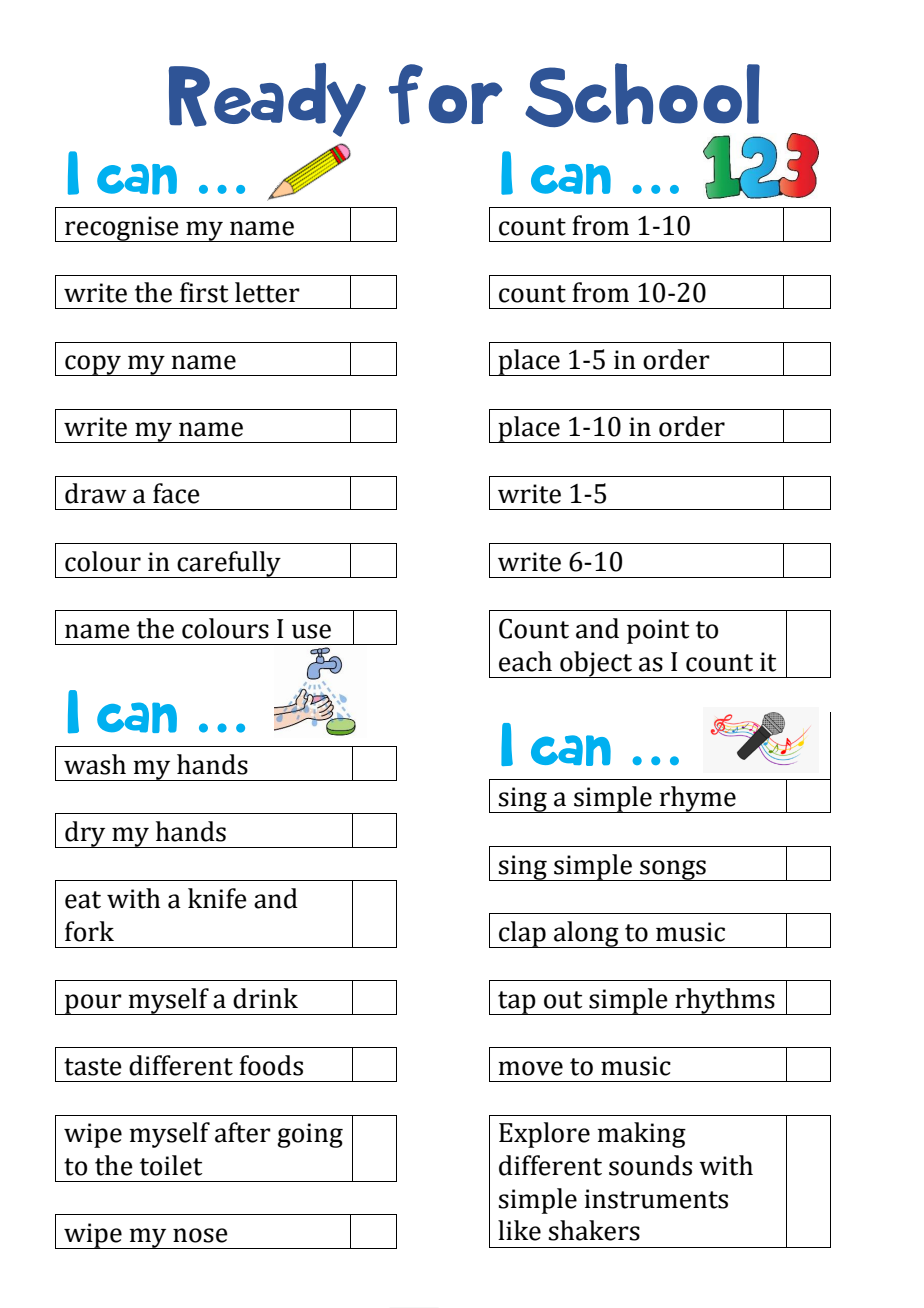 This screenshot has width=924, height=1308. Describe the element at coordinates (310, 1135) in the screenshot. I see `going` at that location.
